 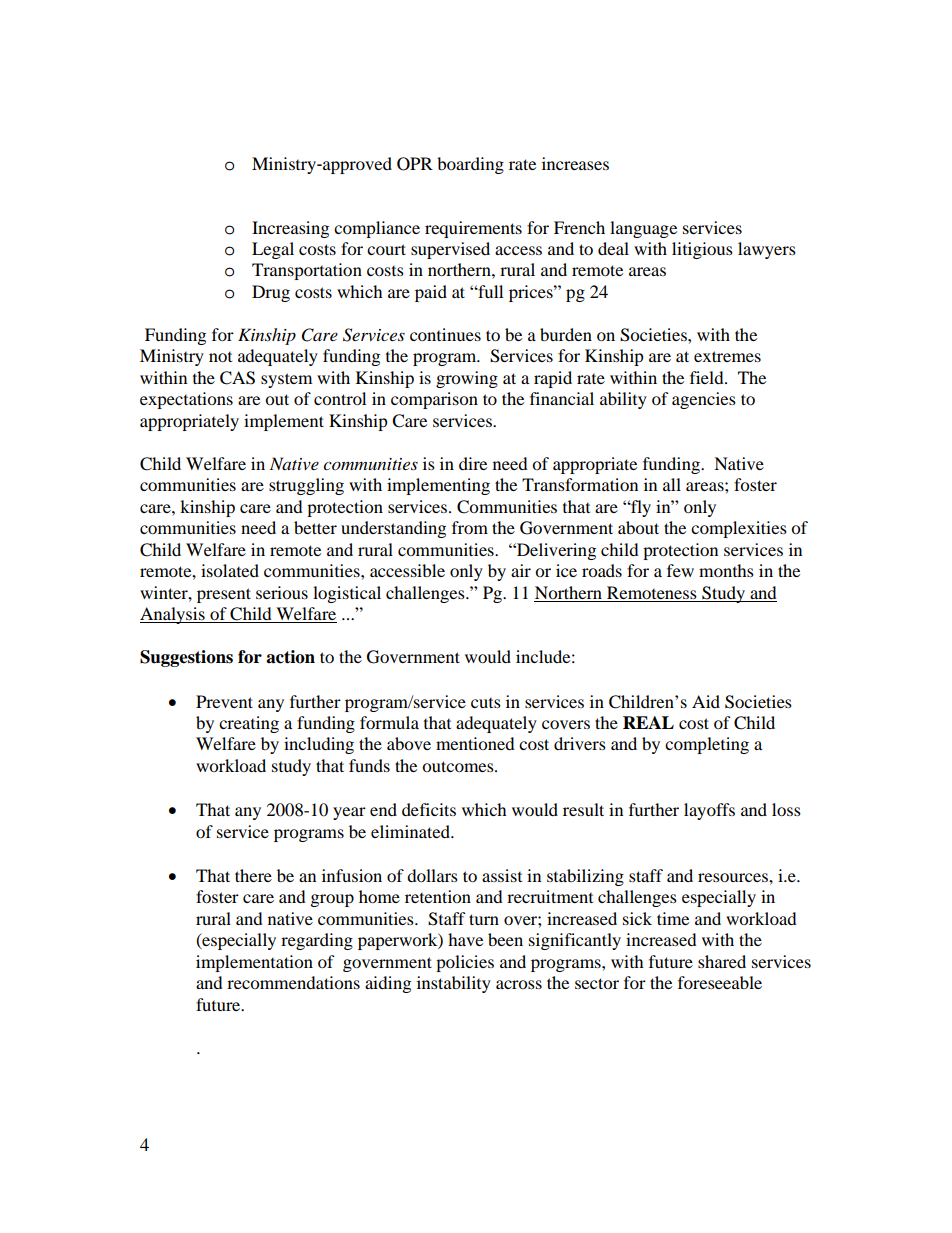 What do you see at coordinates (293, 982) in the screenshot?
I see `recommendations` at bounding box center [293, 982].
